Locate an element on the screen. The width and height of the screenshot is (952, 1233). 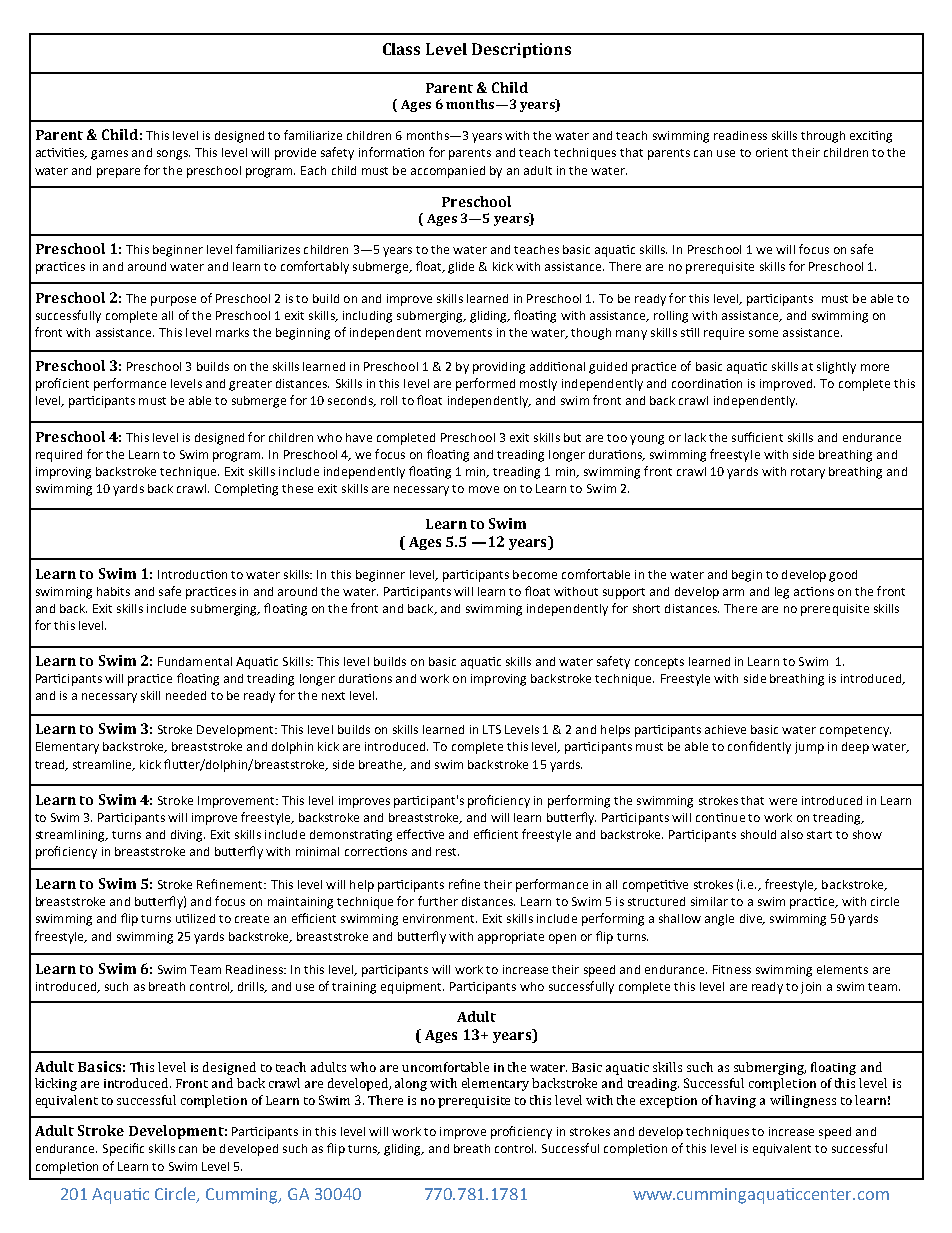
through is located at coordinates (823, 137).
